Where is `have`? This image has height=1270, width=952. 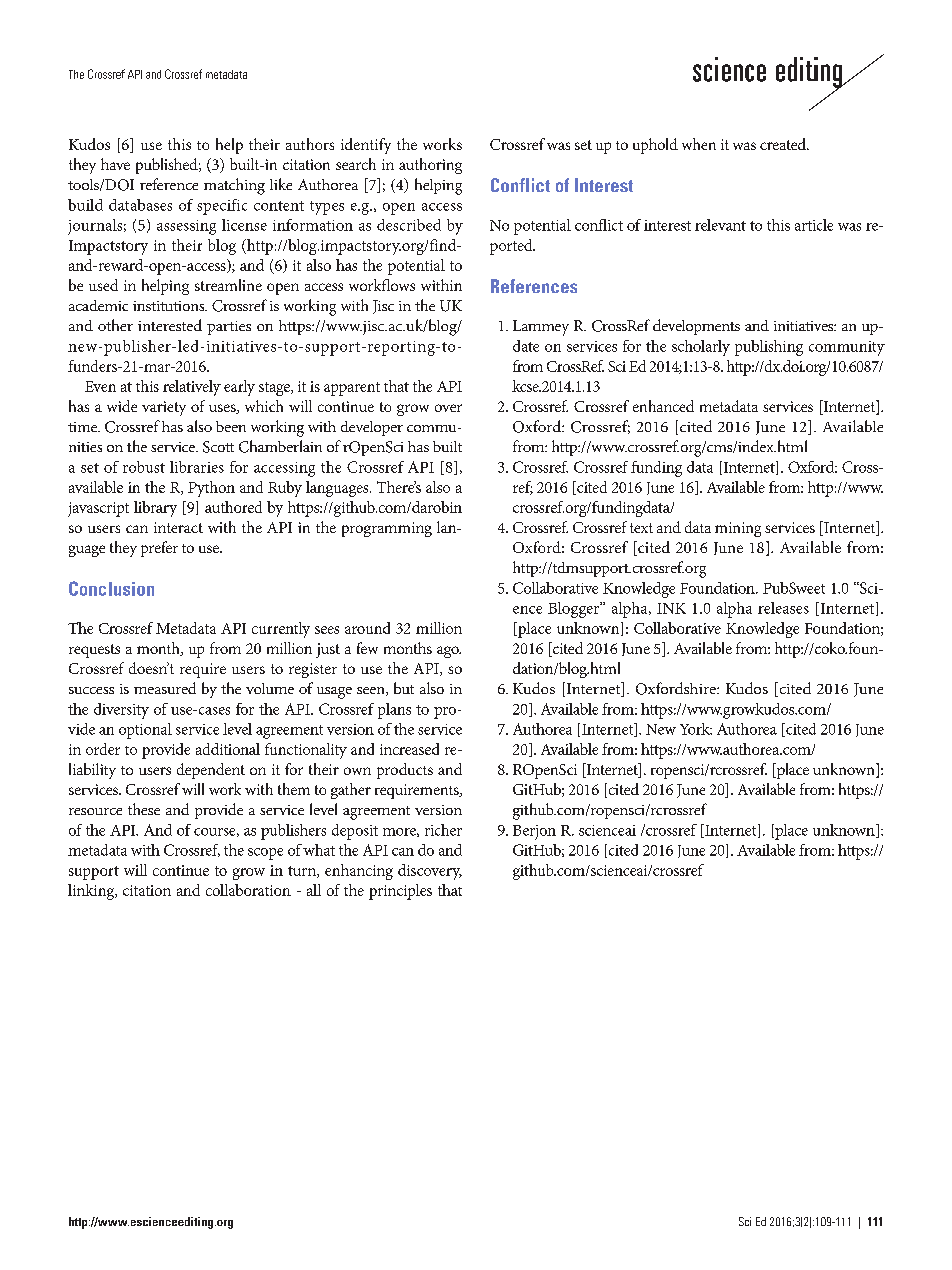 have is located at coordinates (115, 164).
